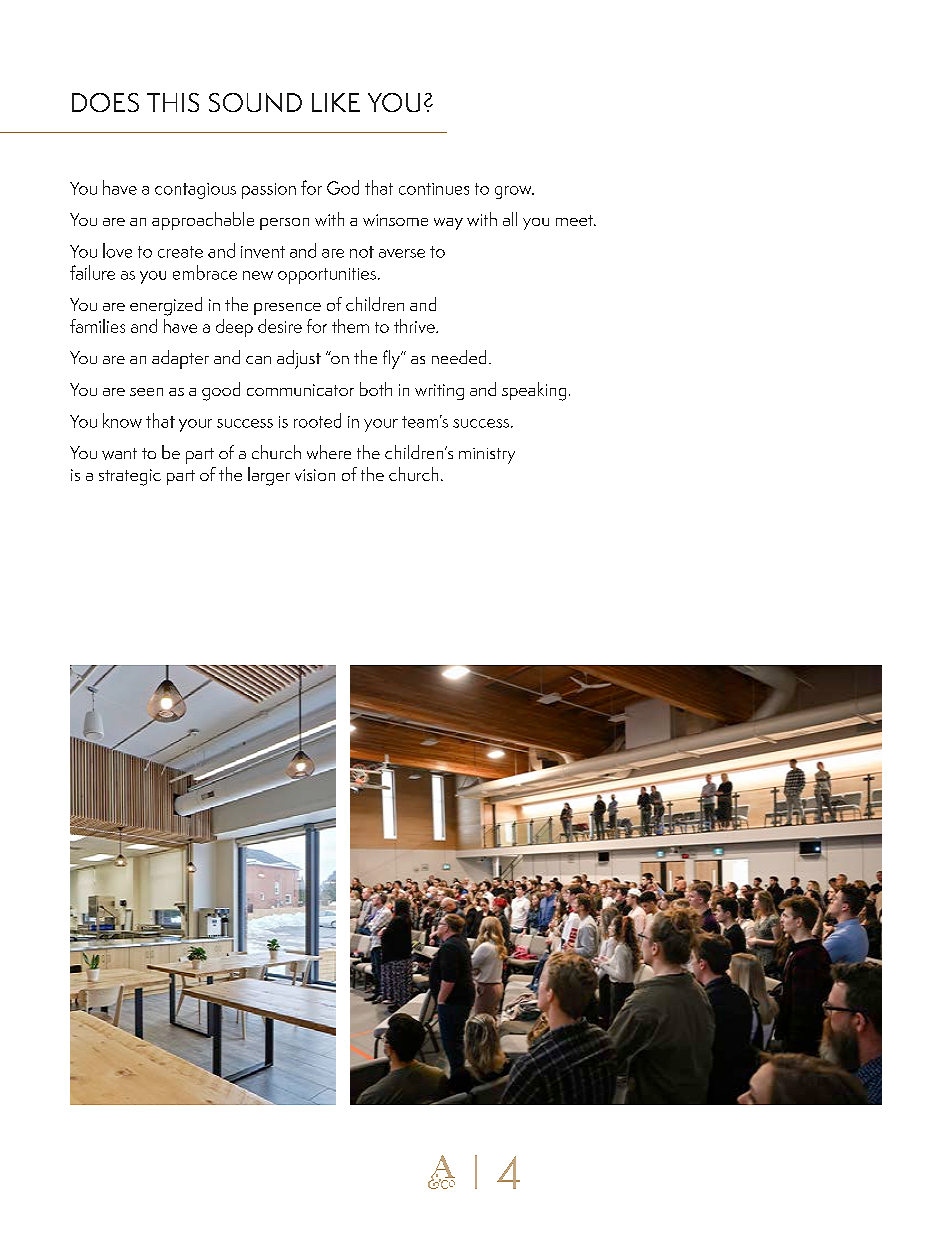  What do you see at coordinates (203, 221) in the screenshot?
I see `approachable` at bounding box center [203, 221].
